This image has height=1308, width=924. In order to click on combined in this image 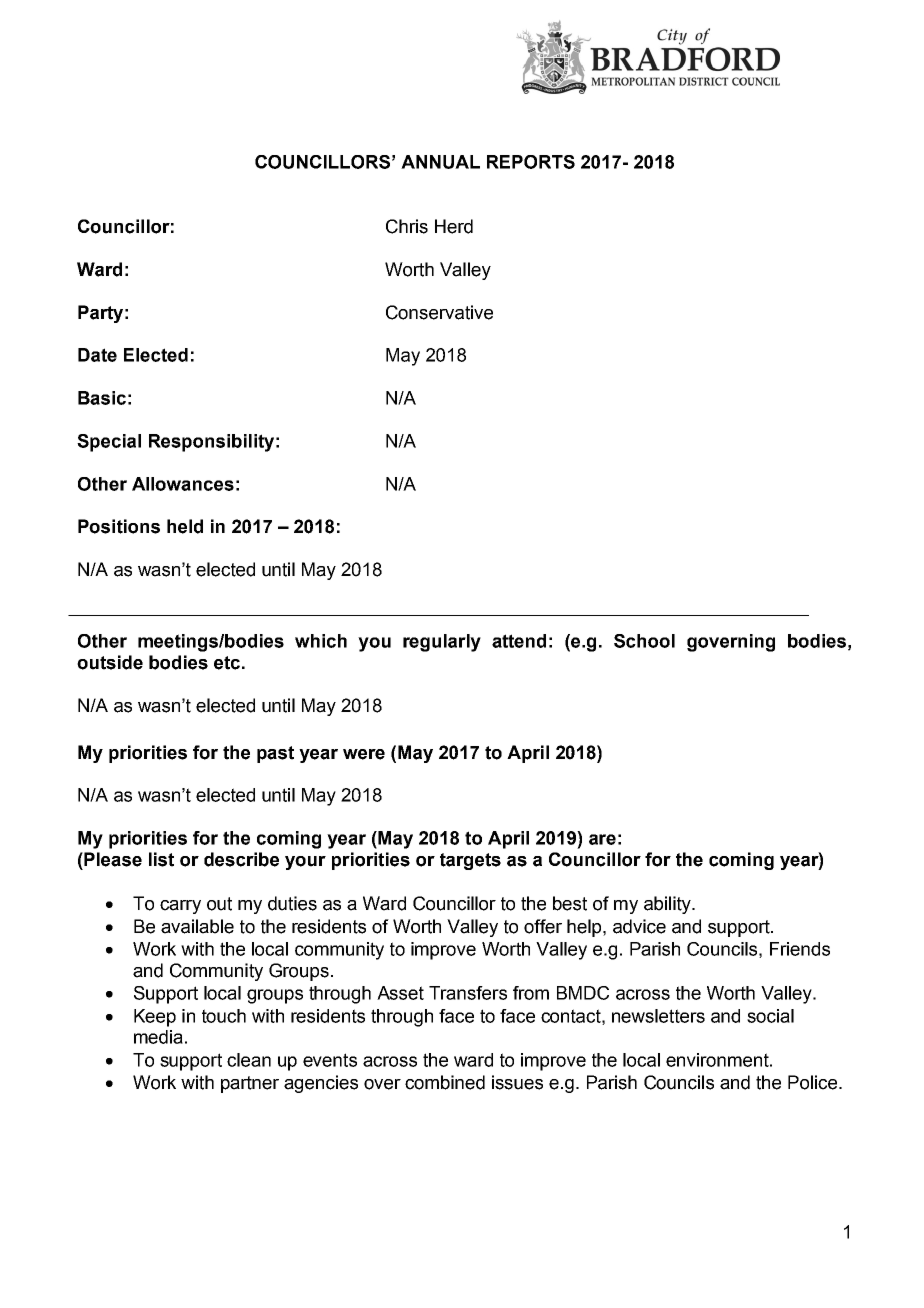, I will do `click(445, 1082)`.
